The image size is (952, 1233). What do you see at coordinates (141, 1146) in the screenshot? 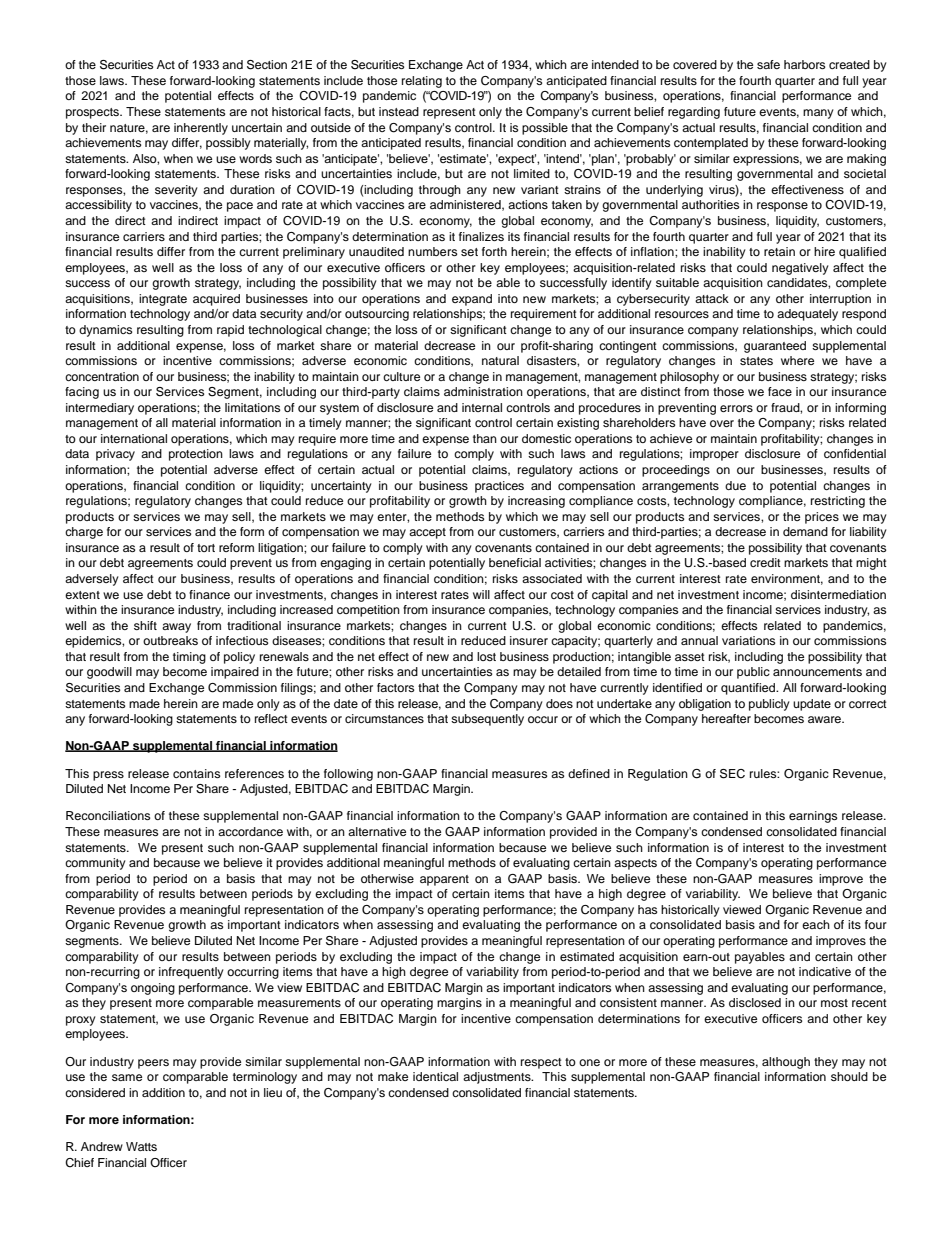
I see `Watts` at bounding box center [141, 1146].
